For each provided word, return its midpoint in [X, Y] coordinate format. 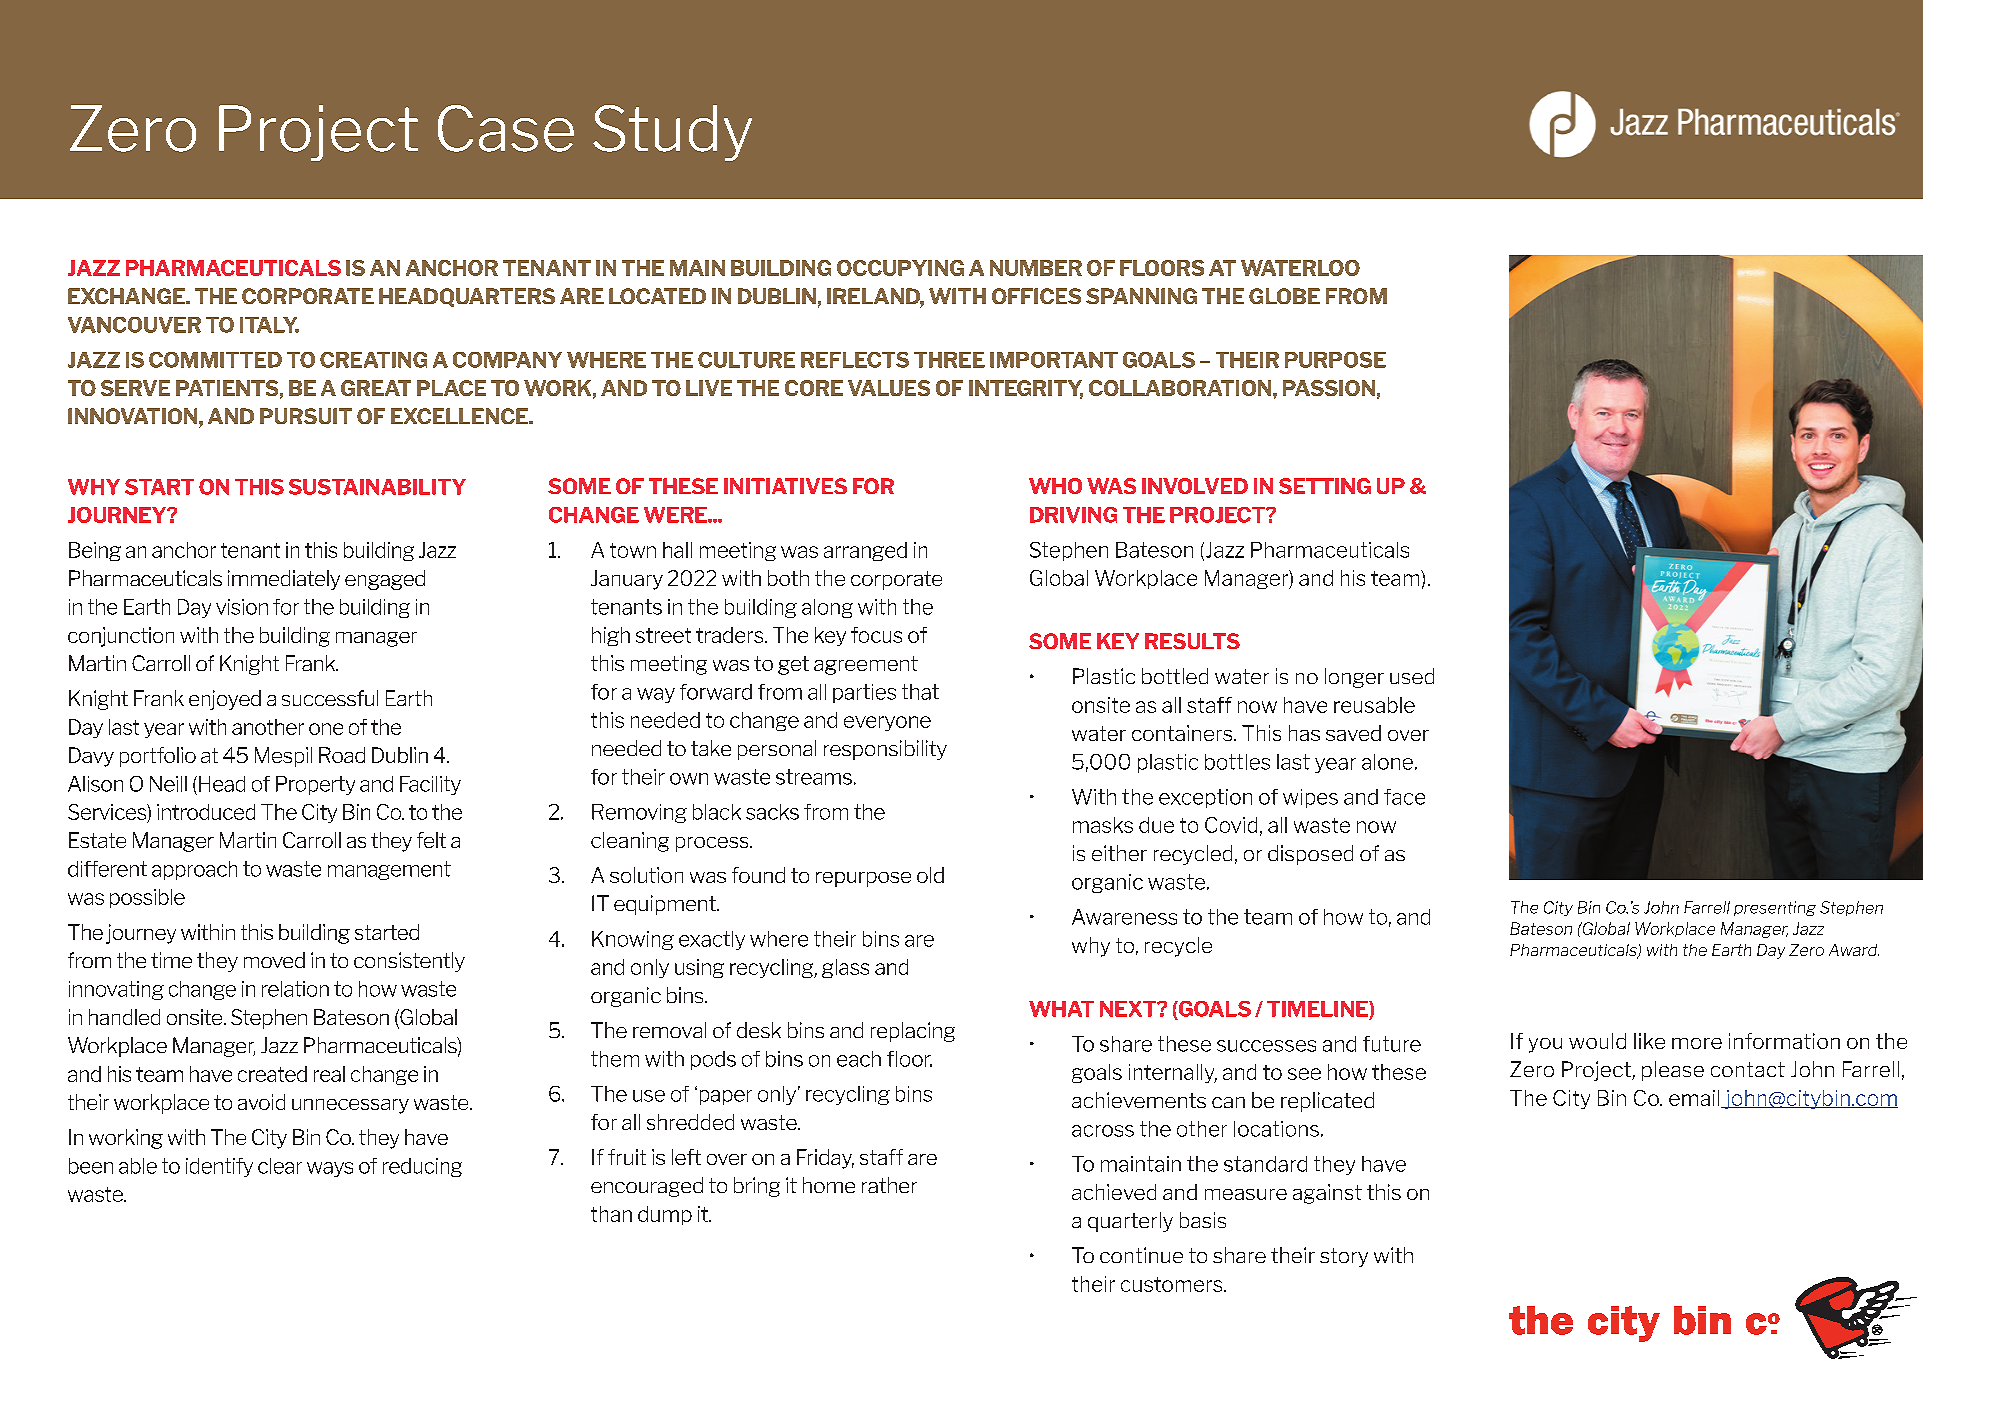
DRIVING [1073, 515]
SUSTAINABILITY [377, 487]
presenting [1775, 908]
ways [330, 1169]
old [930, 875]
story [1344, 1257]
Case [506, 128]
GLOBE [1284, 296]
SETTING [1325, 486]
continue [1141, 1255]
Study [672, 133]
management [389, 870]
